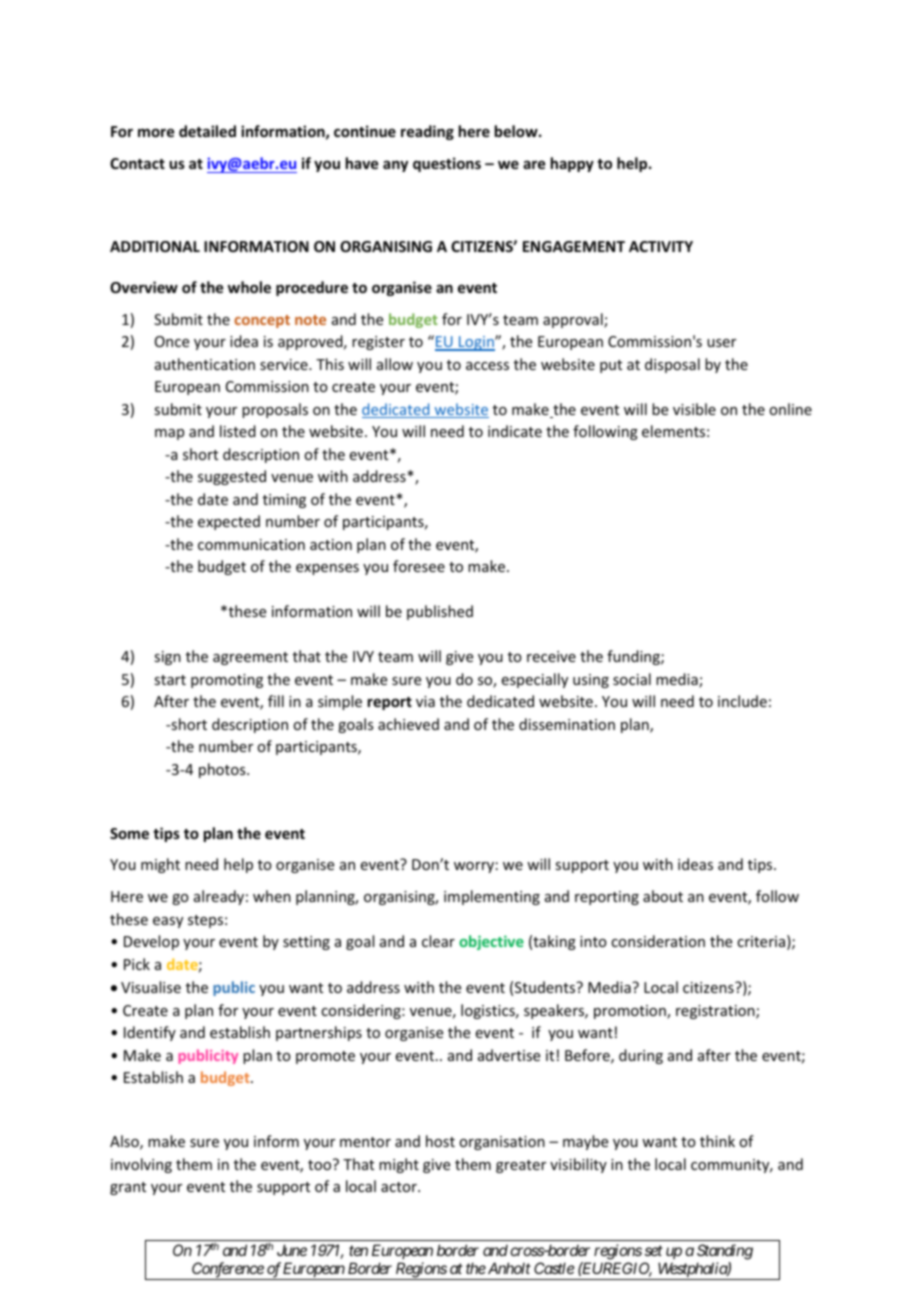 The width and height of the image is (924, 1308). What do you see at coordinates (227, 1271) in the image?
I see `Conference` at bounding box center [227, 1271].
